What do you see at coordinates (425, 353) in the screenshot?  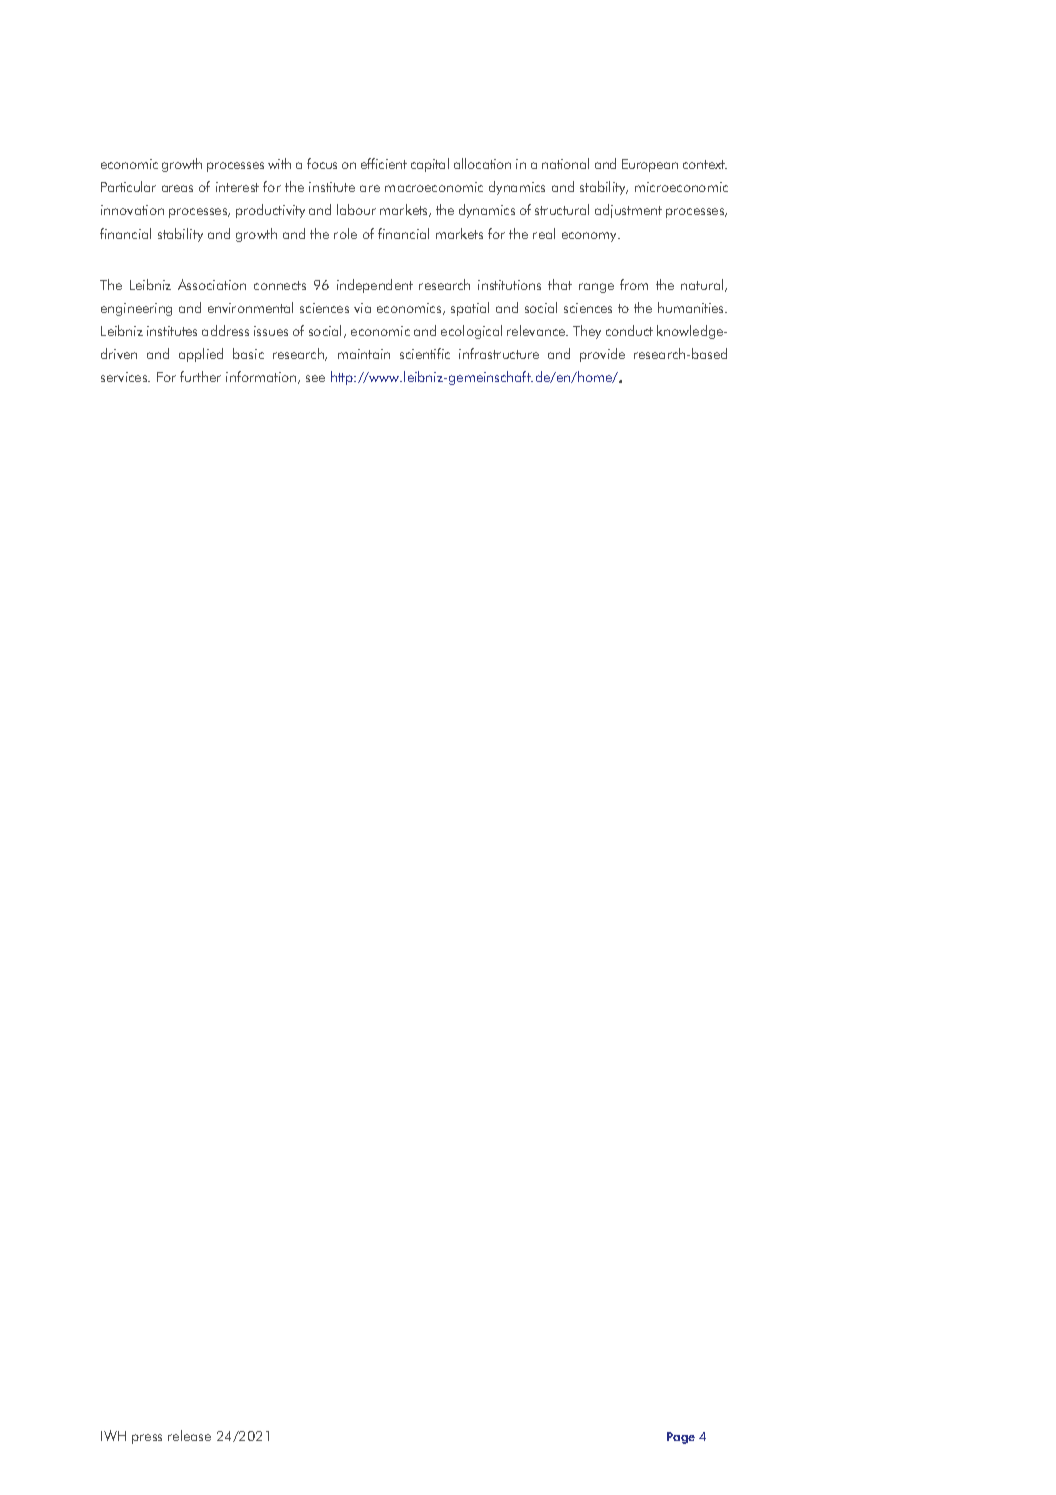 I see `scientific` at bounding box center [425, 353].
